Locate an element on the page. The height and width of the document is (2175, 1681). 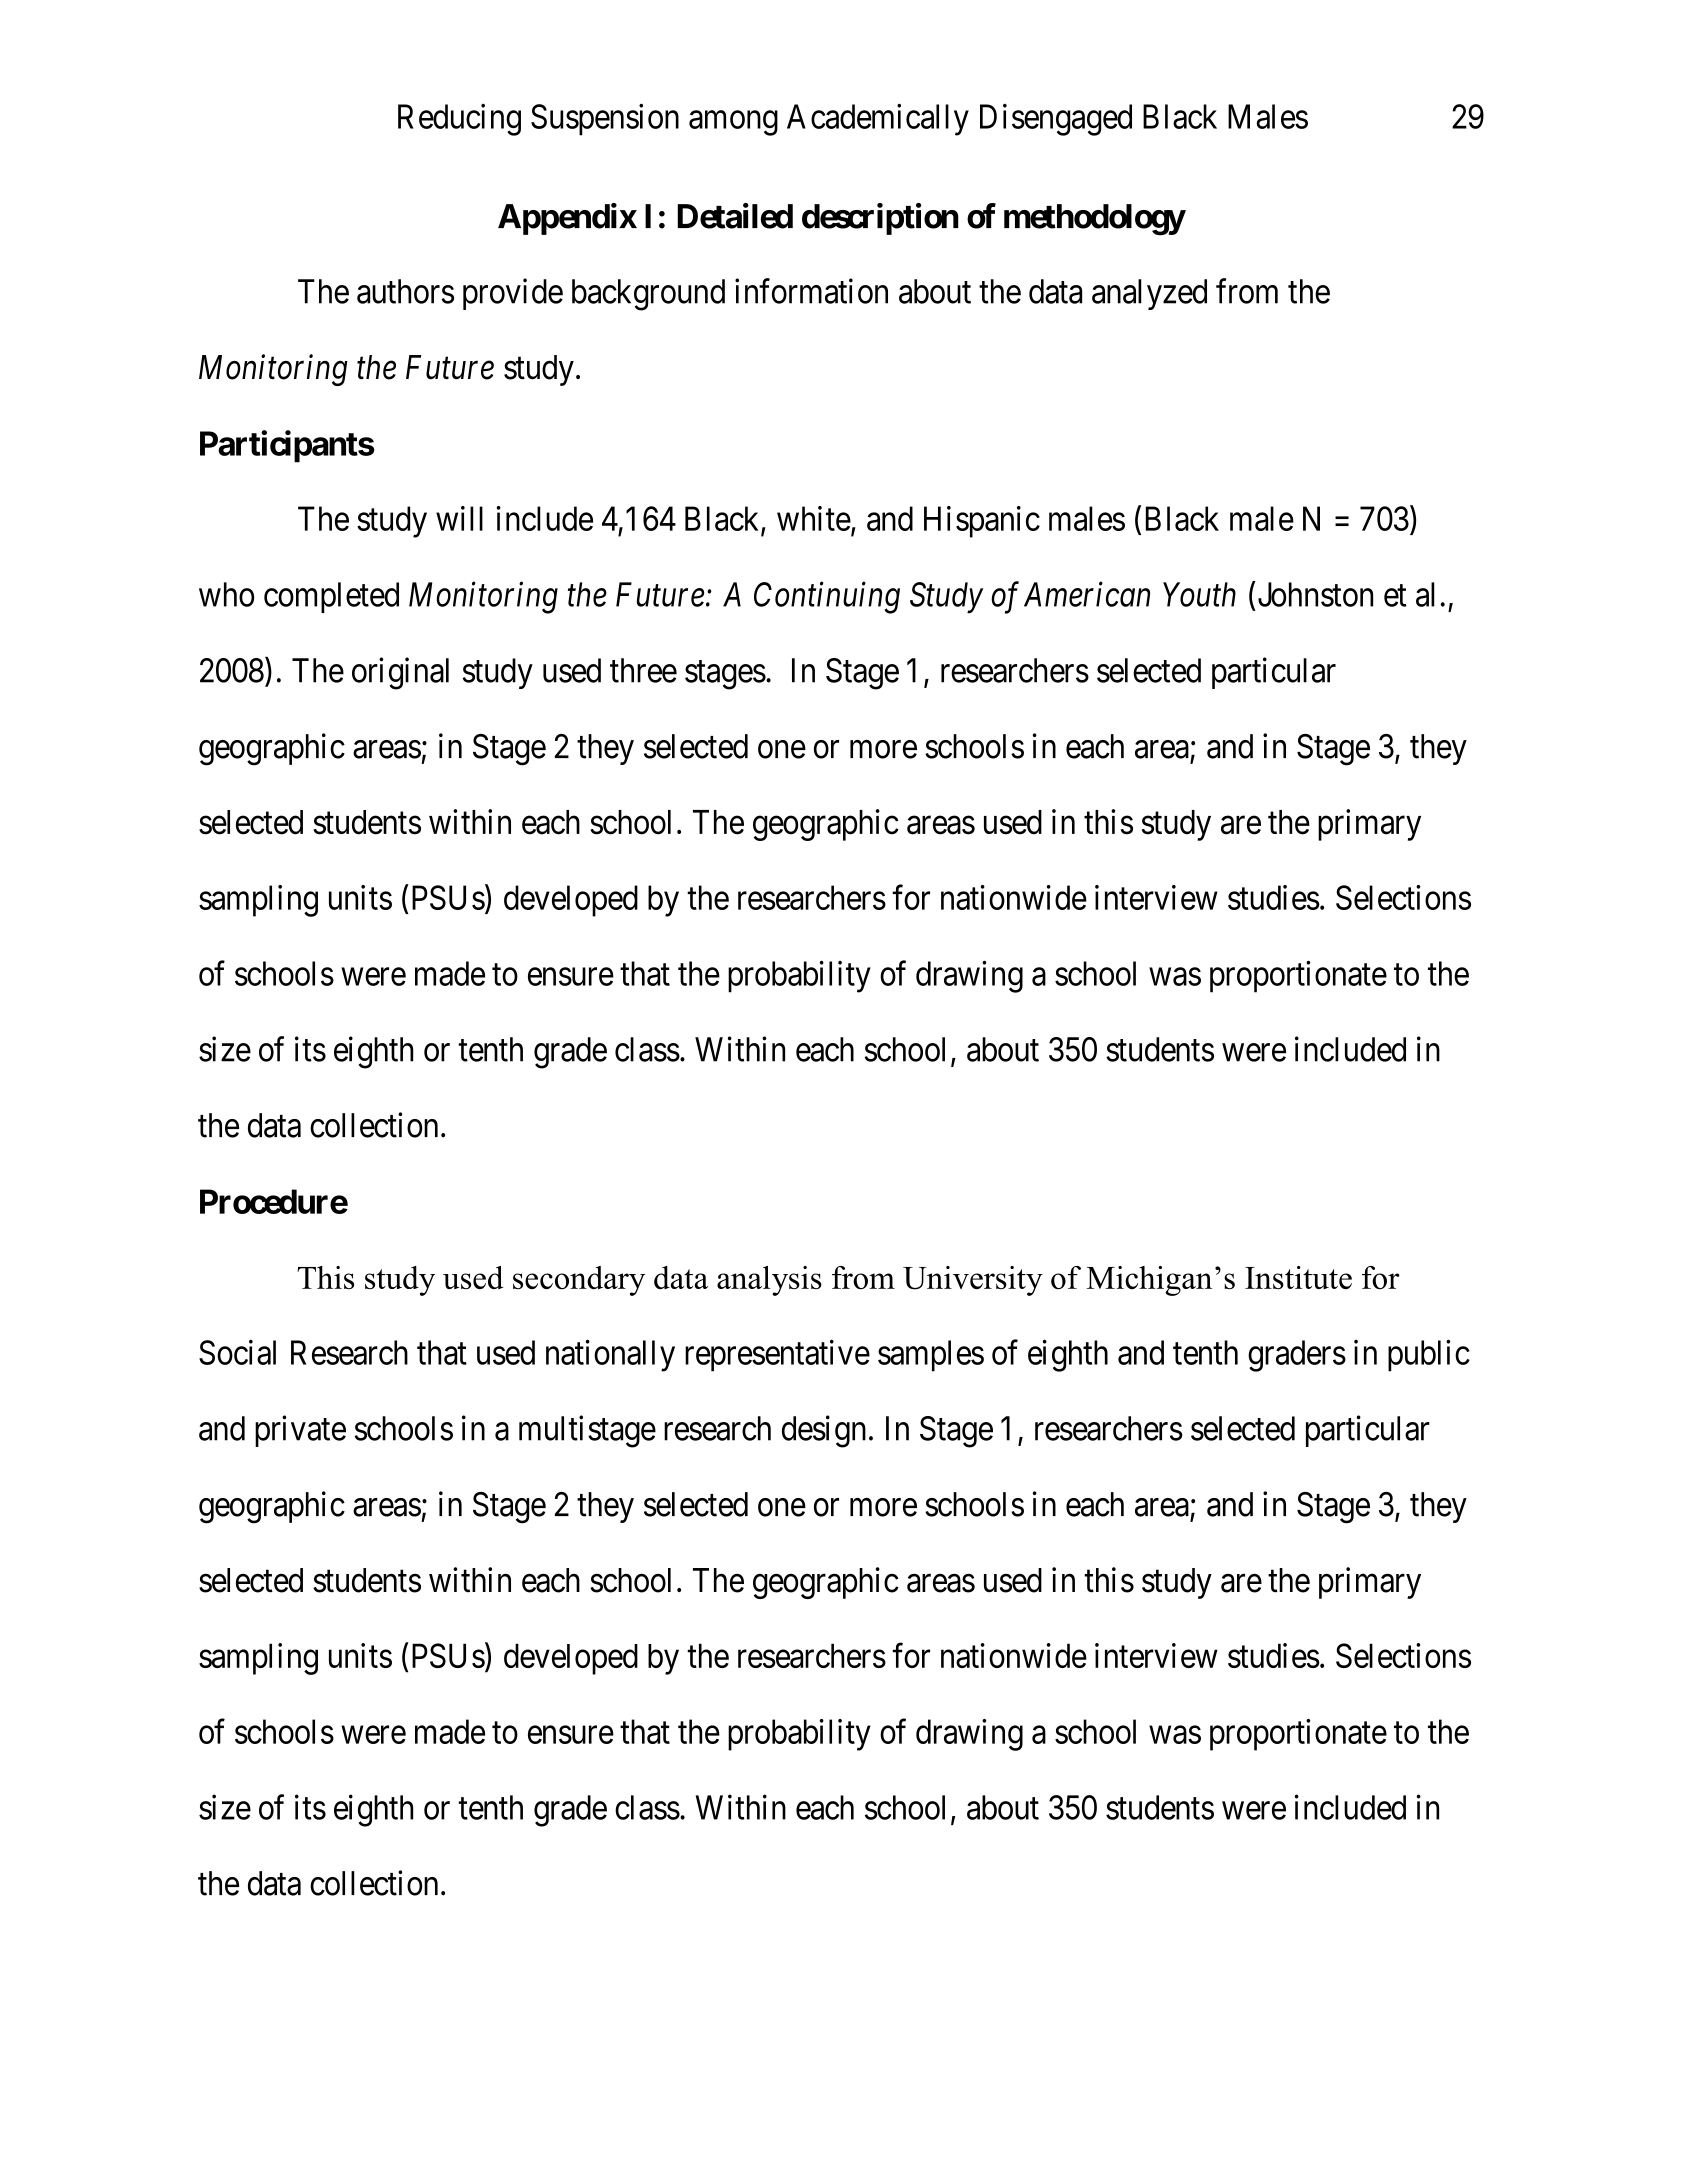
Academically is located at coordinates (878, 120).
